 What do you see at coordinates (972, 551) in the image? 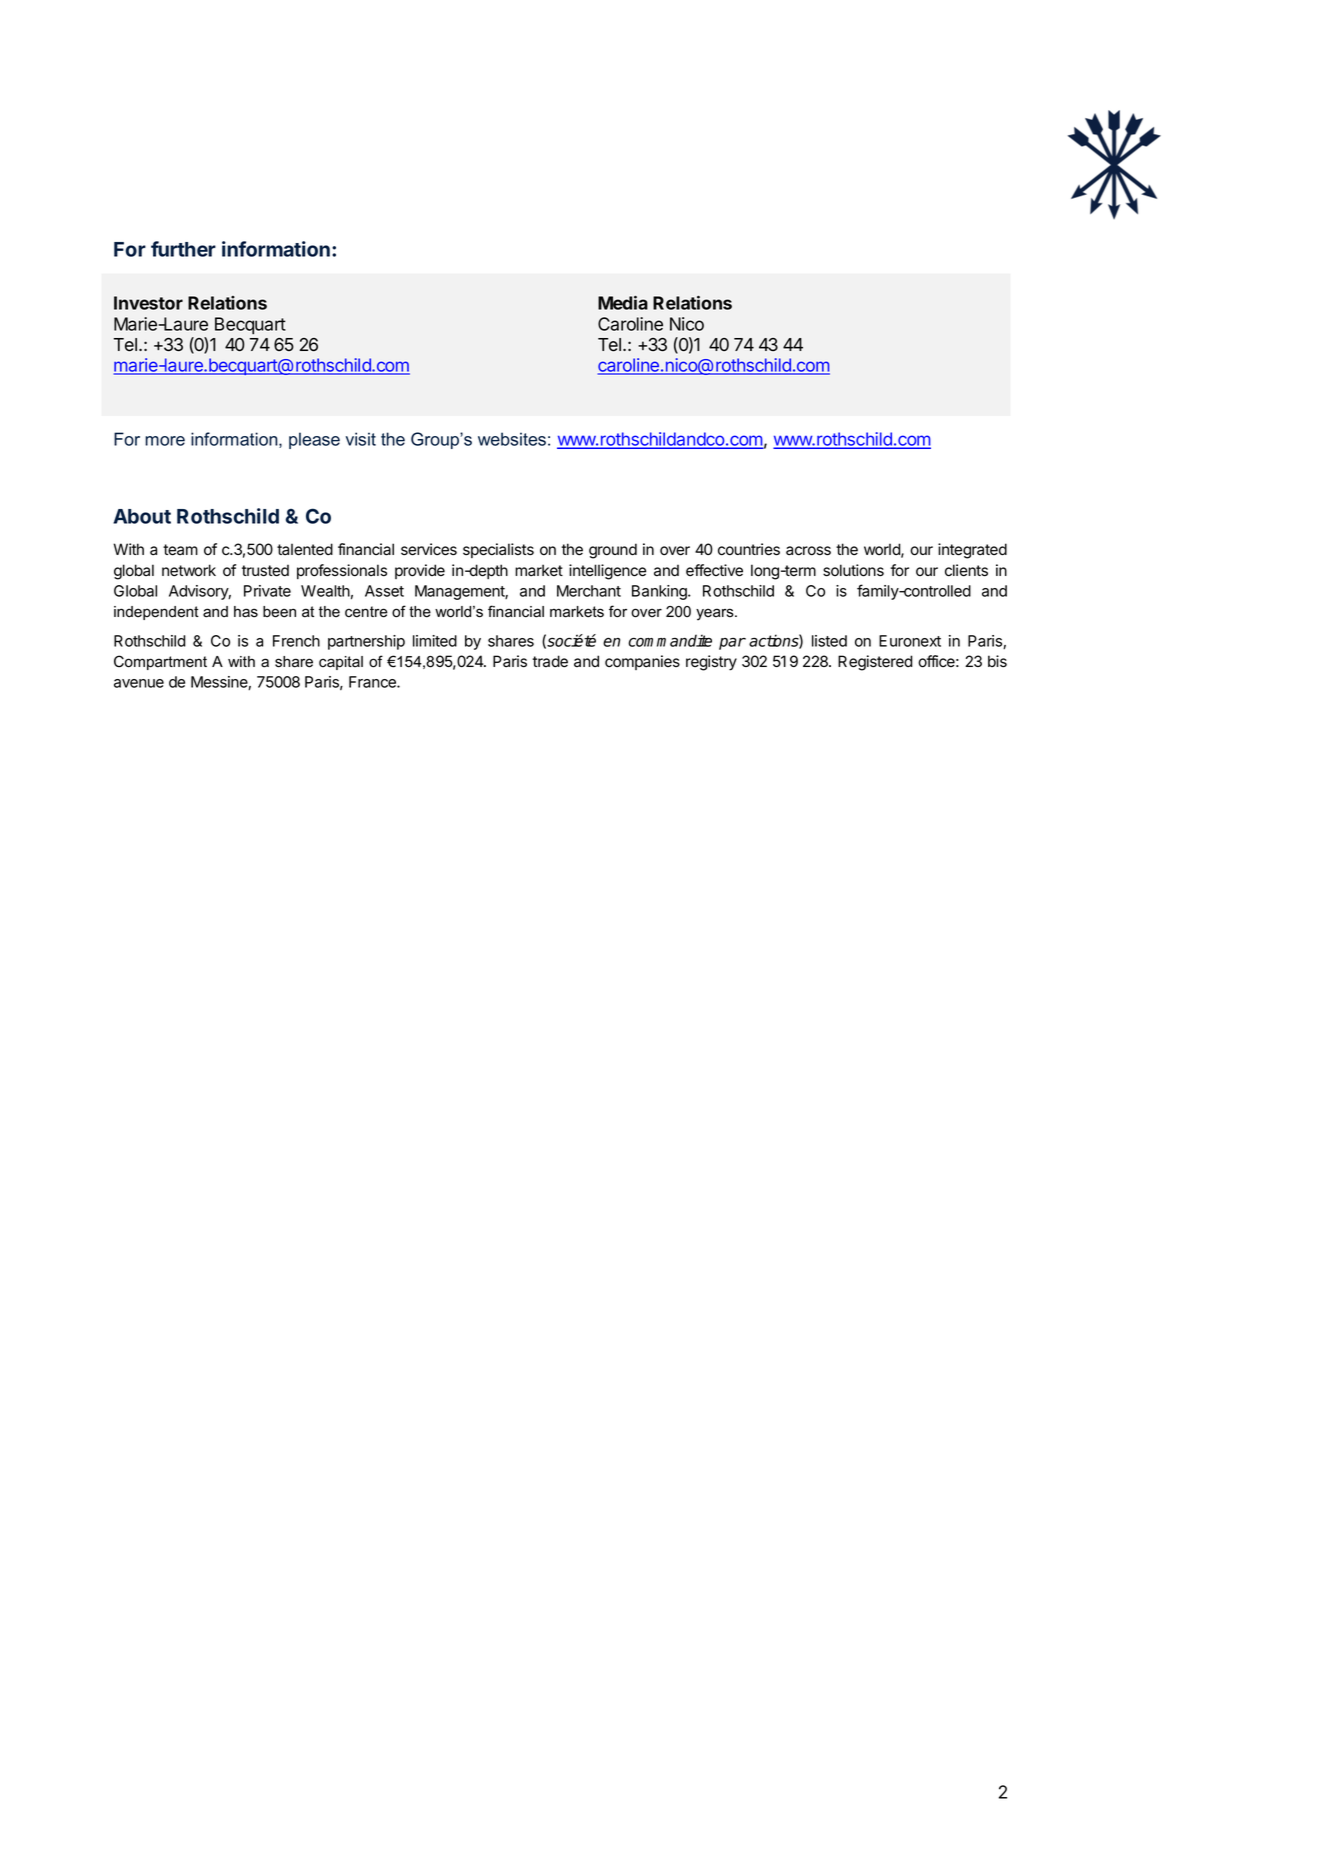
I see `integrated` at bounding box center [972, 551].
